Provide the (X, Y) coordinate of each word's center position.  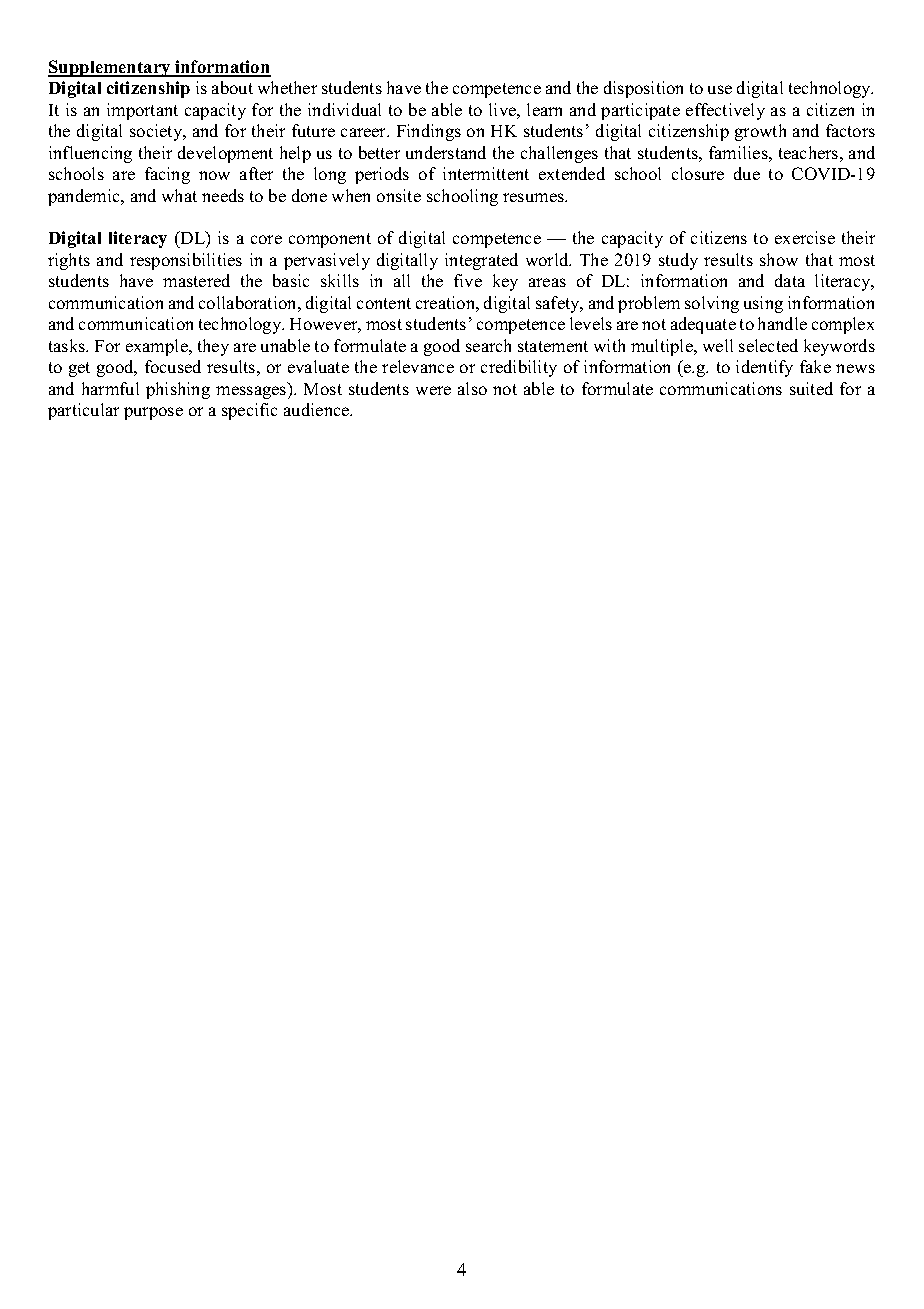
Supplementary (110, 68)
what (179, 195)
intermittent (486, 173)
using (763, 304)
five (468, 280)
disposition (643, 89)
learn (544, 109)
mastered (196, 280)
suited (811, 388)
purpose (153, 413)
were (433, 390)
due (747, 173)
